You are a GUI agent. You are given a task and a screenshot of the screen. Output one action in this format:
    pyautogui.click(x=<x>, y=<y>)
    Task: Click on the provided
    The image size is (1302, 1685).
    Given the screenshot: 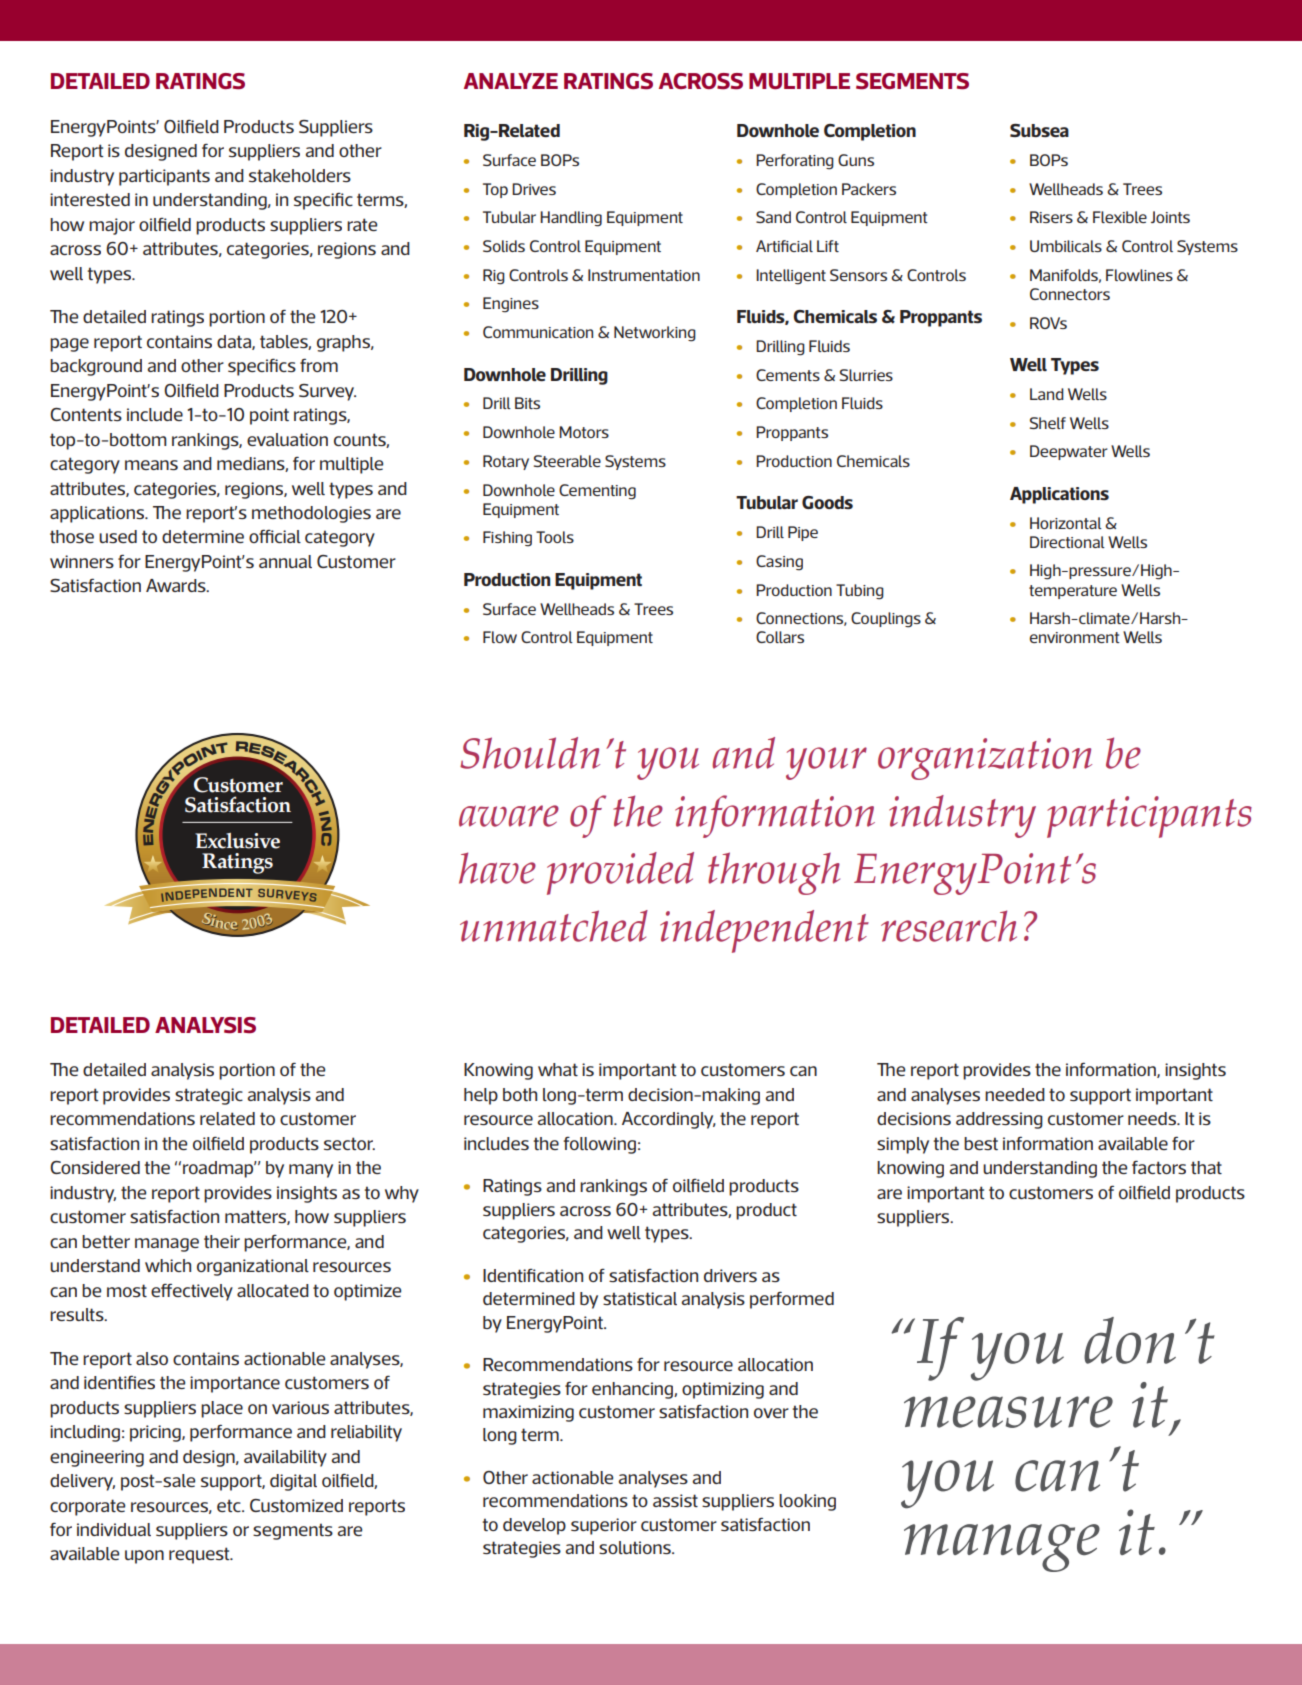 What is the action you would take?
    pyautogui.click(x=620, y=873)
